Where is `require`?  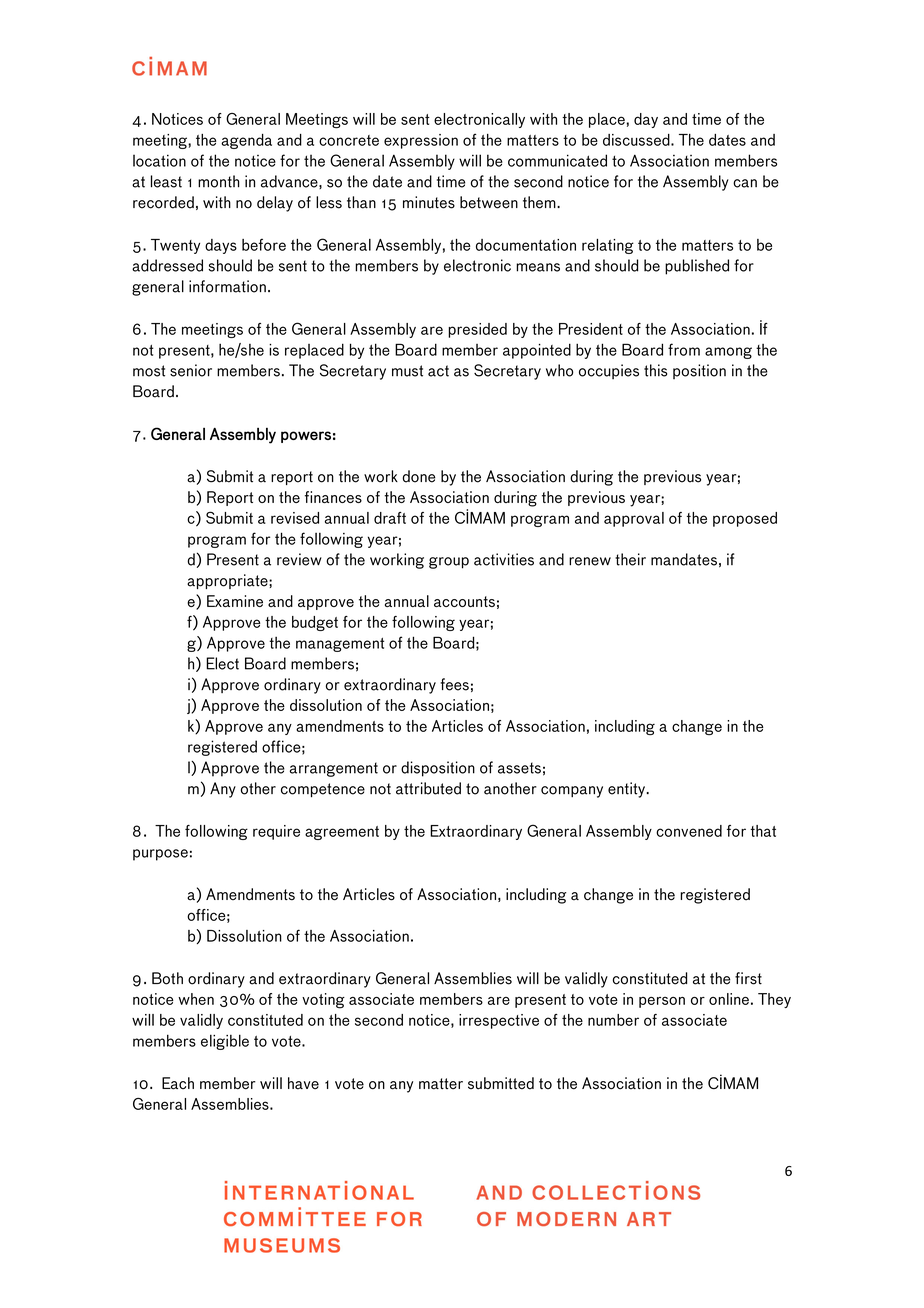
require is located at coordinates (276, 832).
